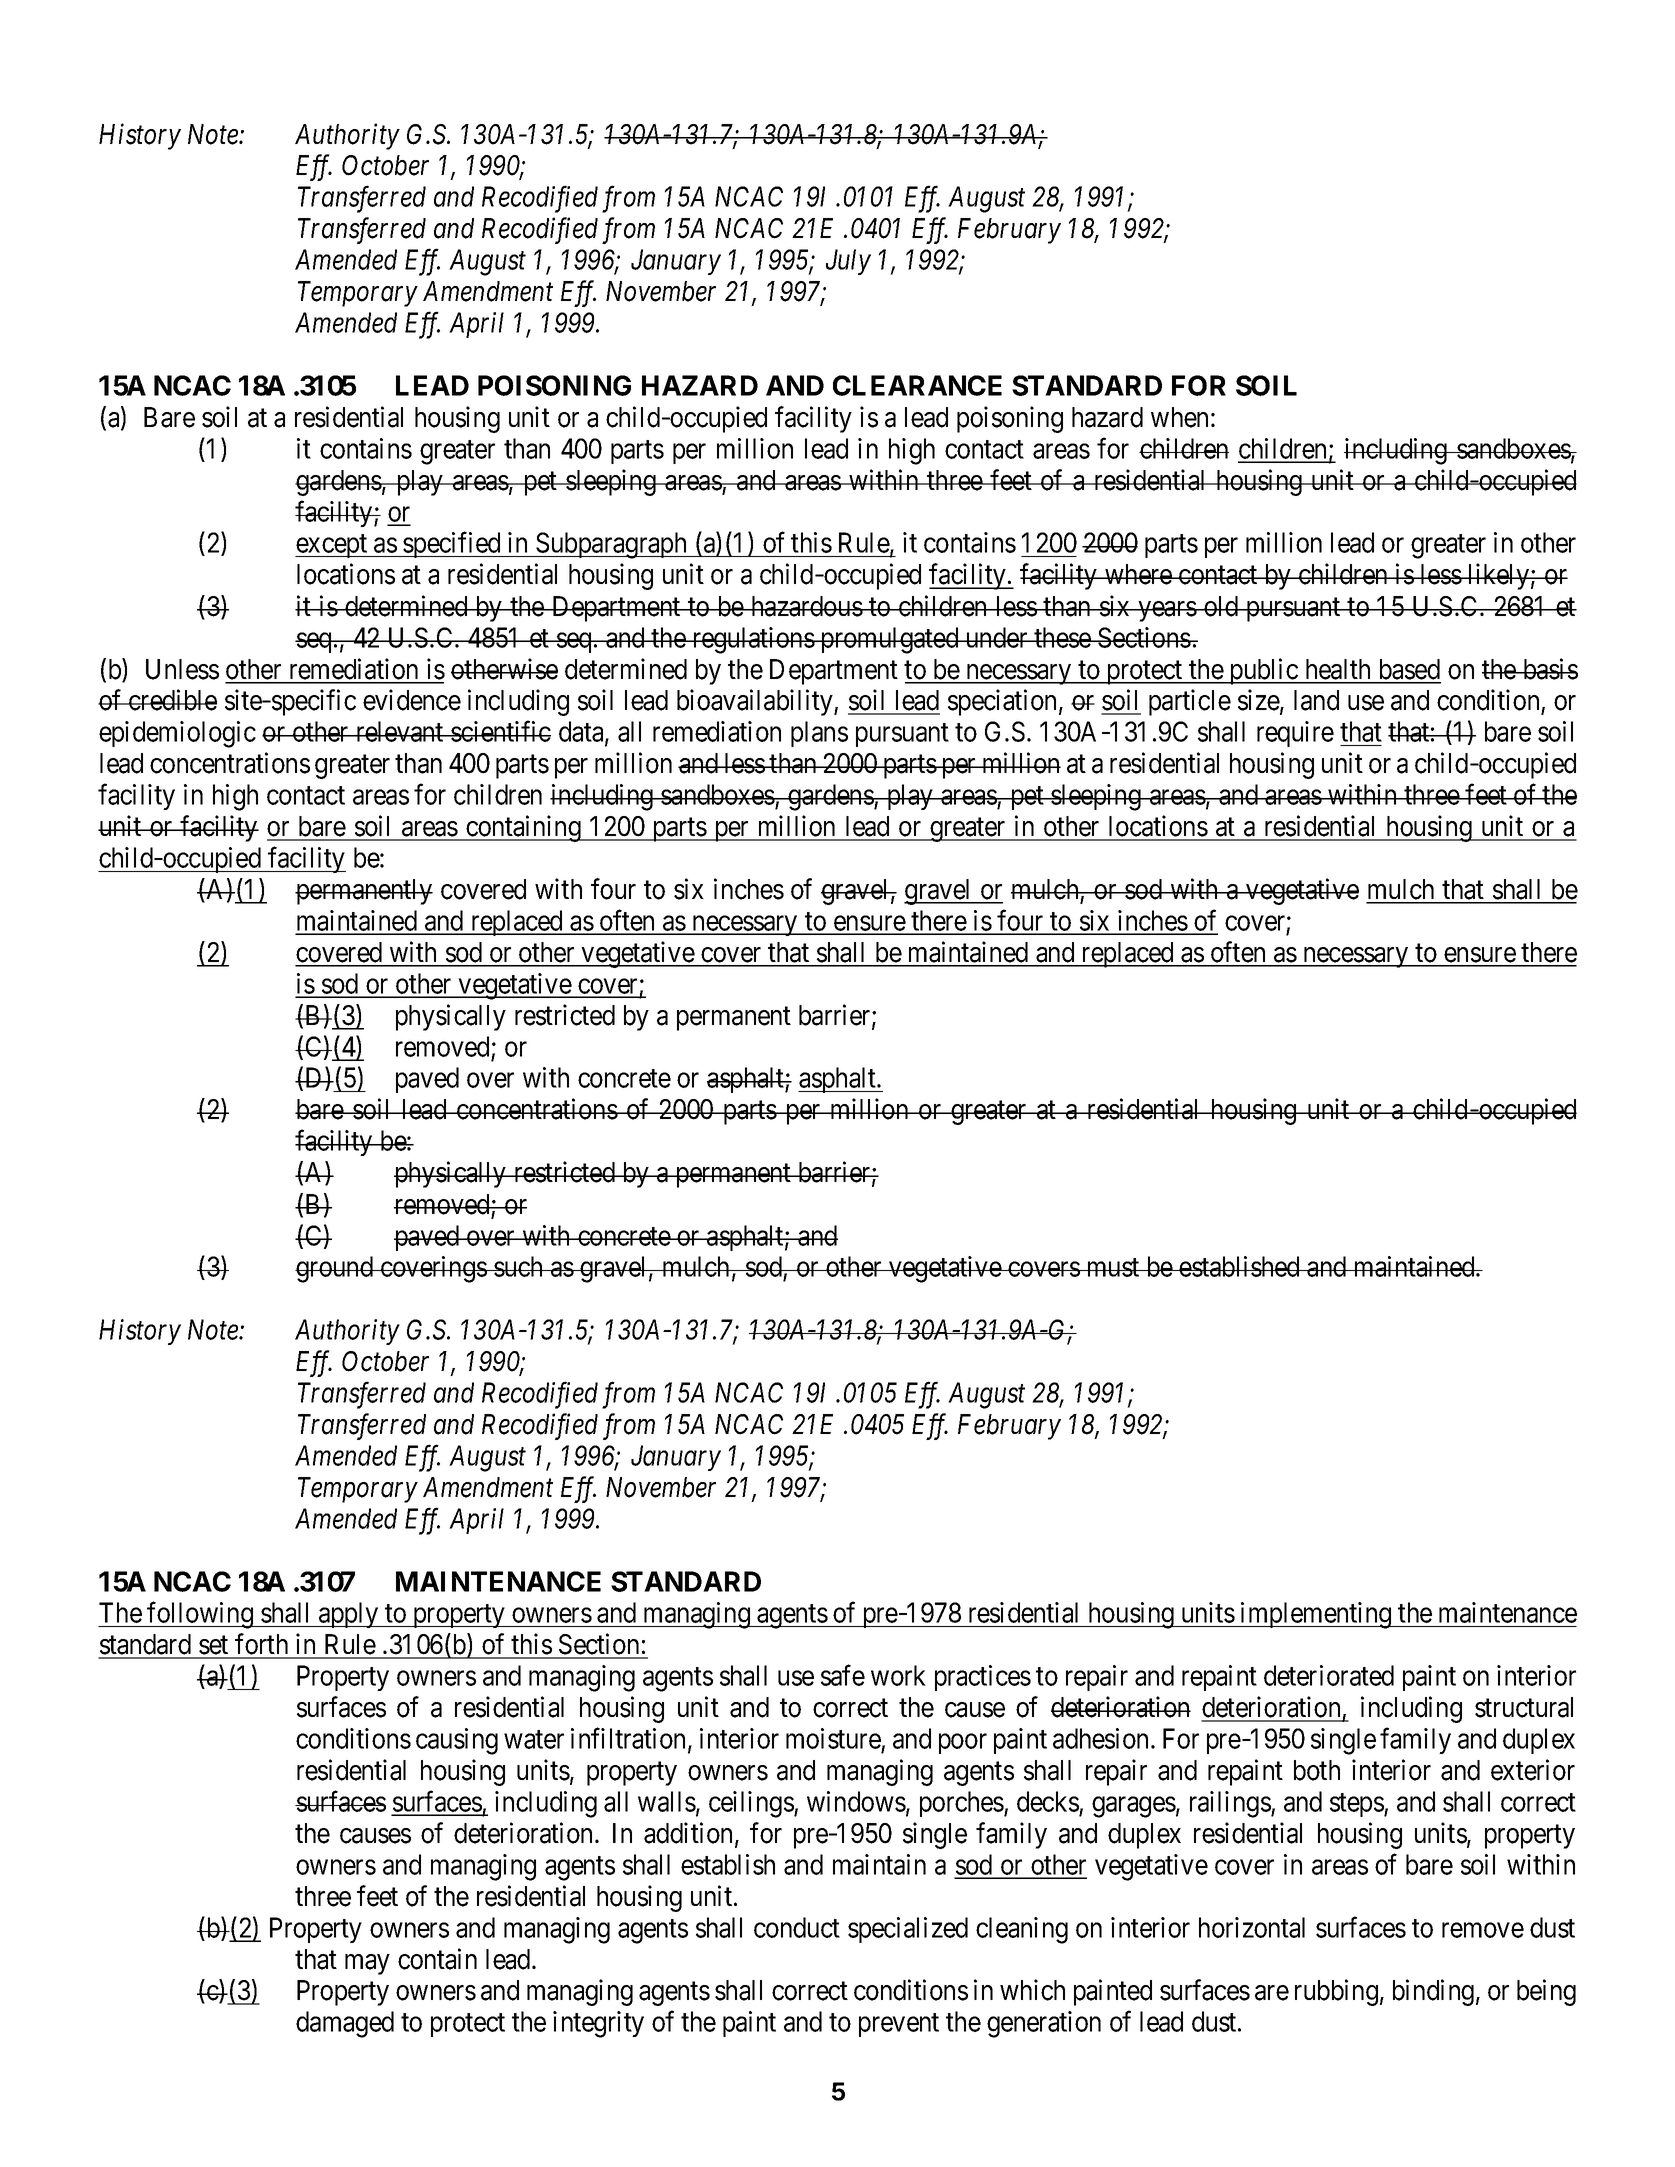 This document has height=2167, width=1675. What do you see at coordinates (335, 1269) in the document?
I see `ground` at bounding box center [335, 1269].
